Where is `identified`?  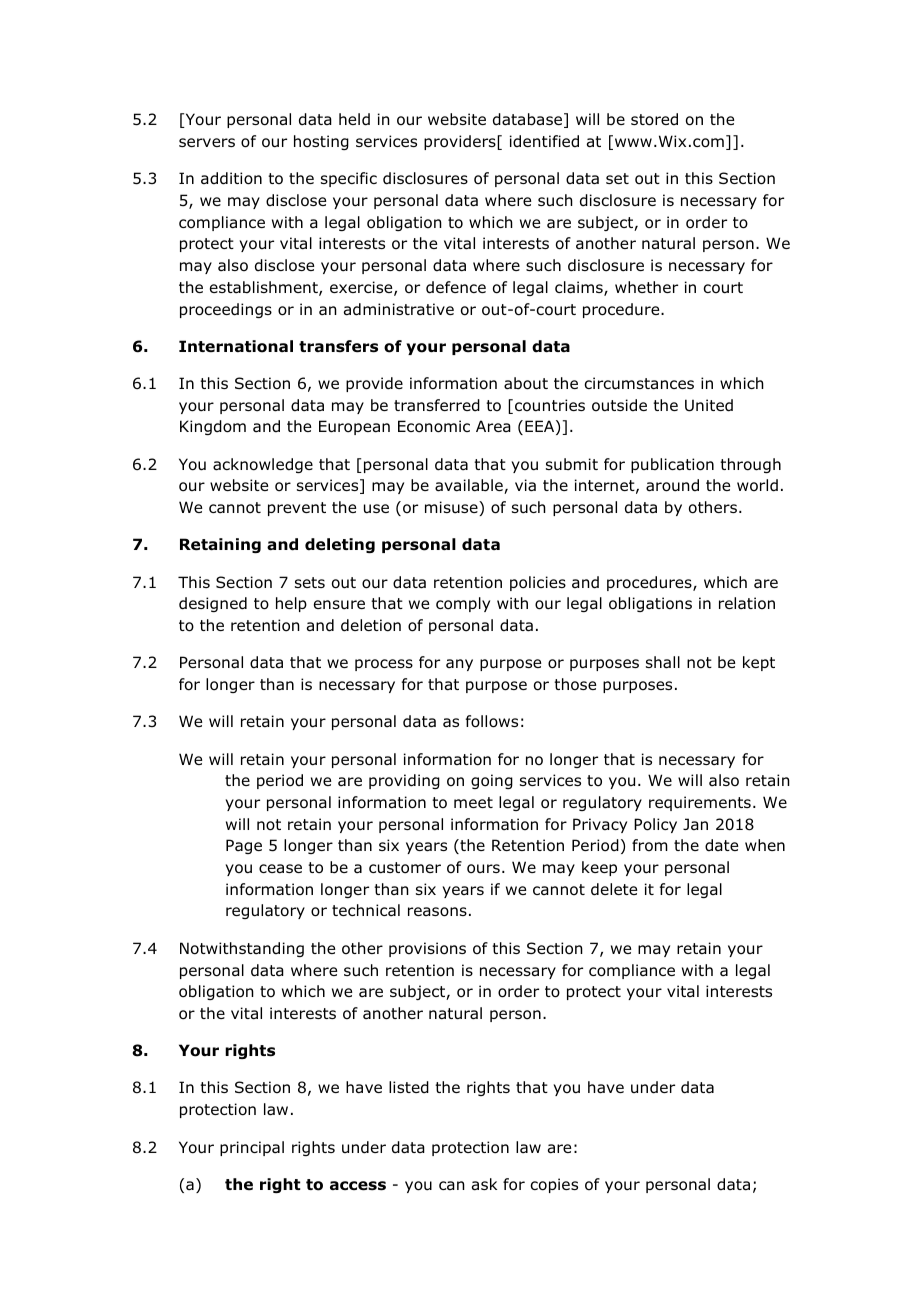 identified is located at coordinates (544, 141).
